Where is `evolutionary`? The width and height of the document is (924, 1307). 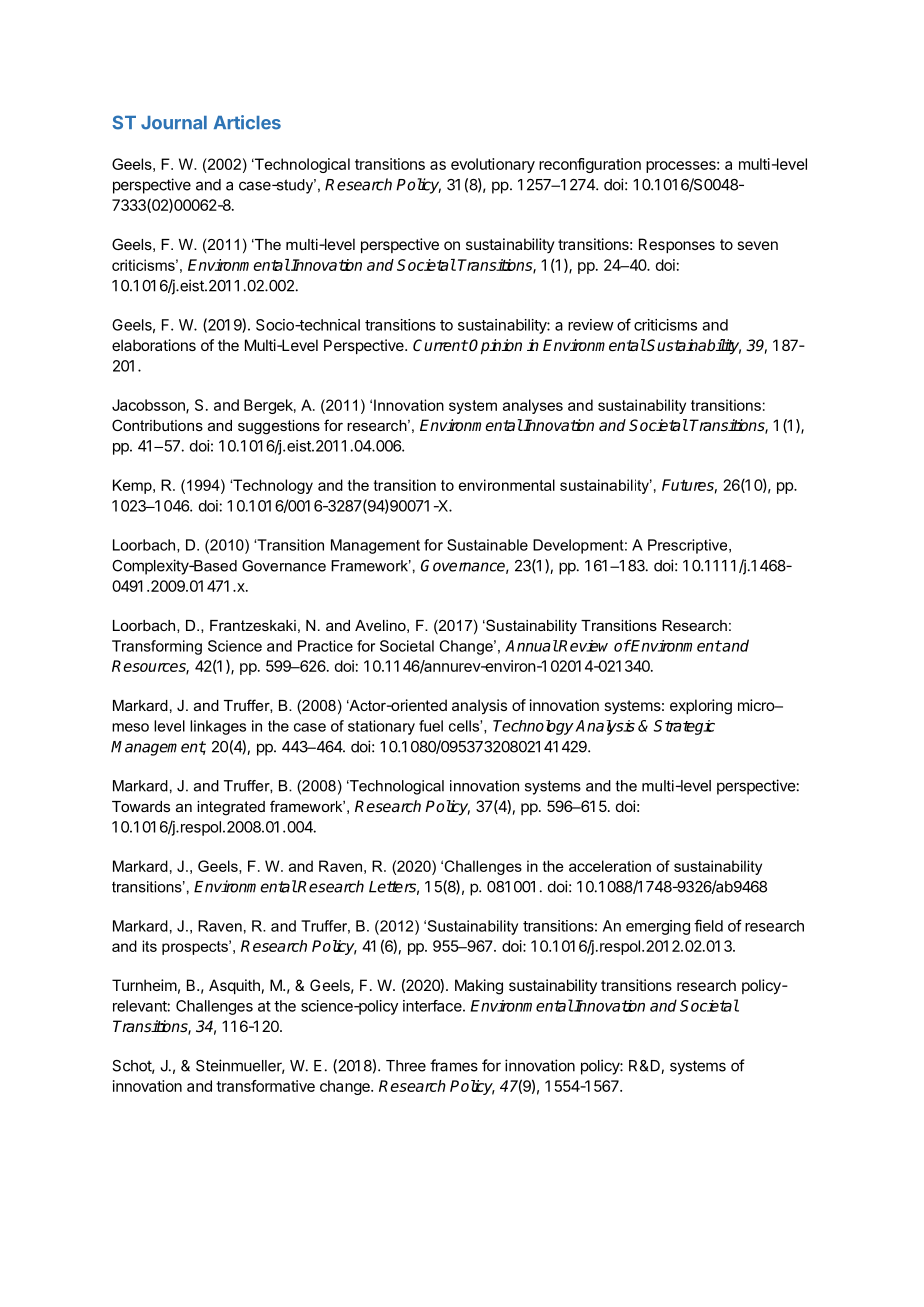
evolutionary is located at coordinates (493, 165).
